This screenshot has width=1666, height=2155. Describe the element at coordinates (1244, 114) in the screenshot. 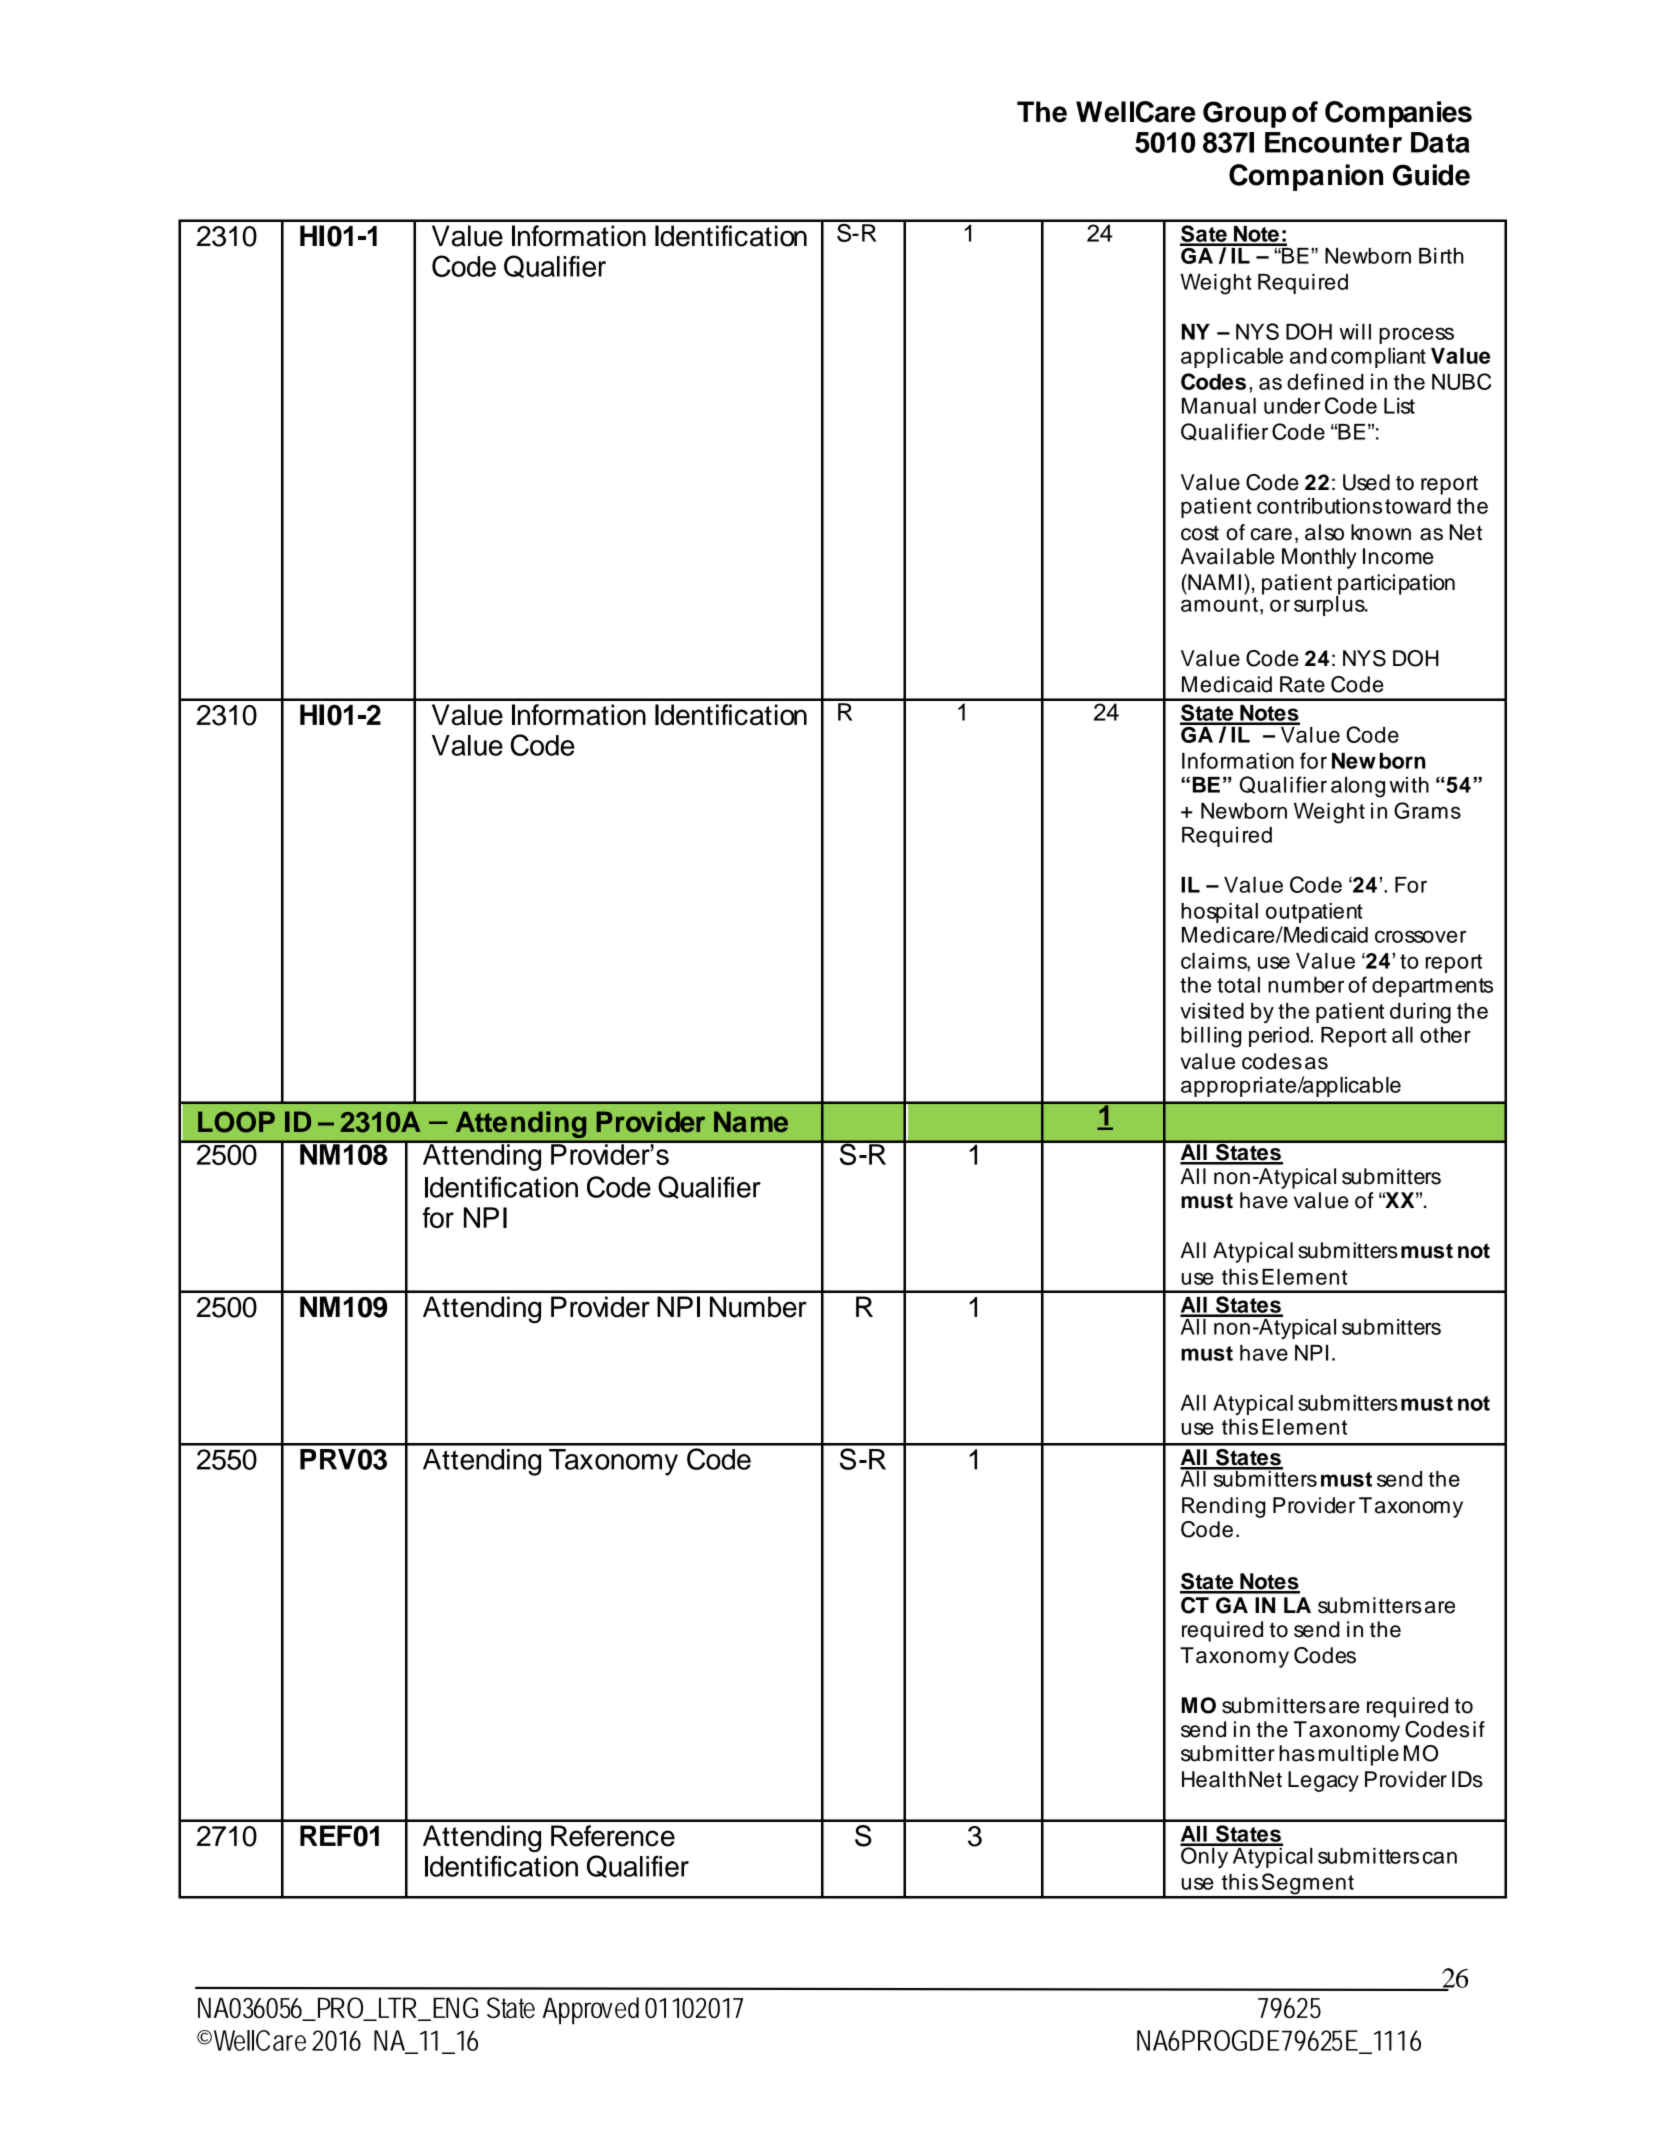

I see `Group` at that location.
